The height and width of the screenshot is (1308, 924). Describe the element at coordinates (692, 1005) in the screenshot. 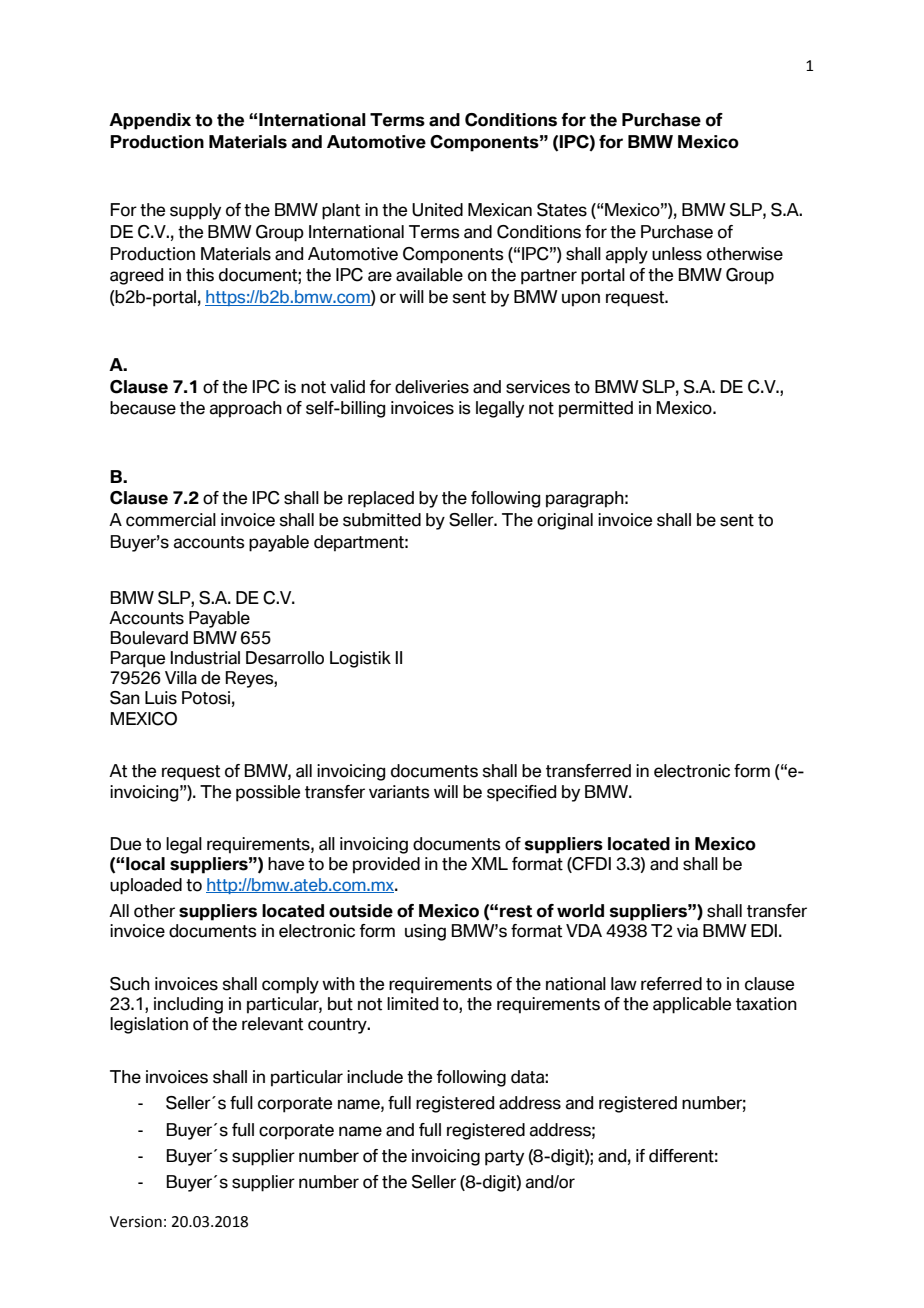

I see `applicable` at that location.
